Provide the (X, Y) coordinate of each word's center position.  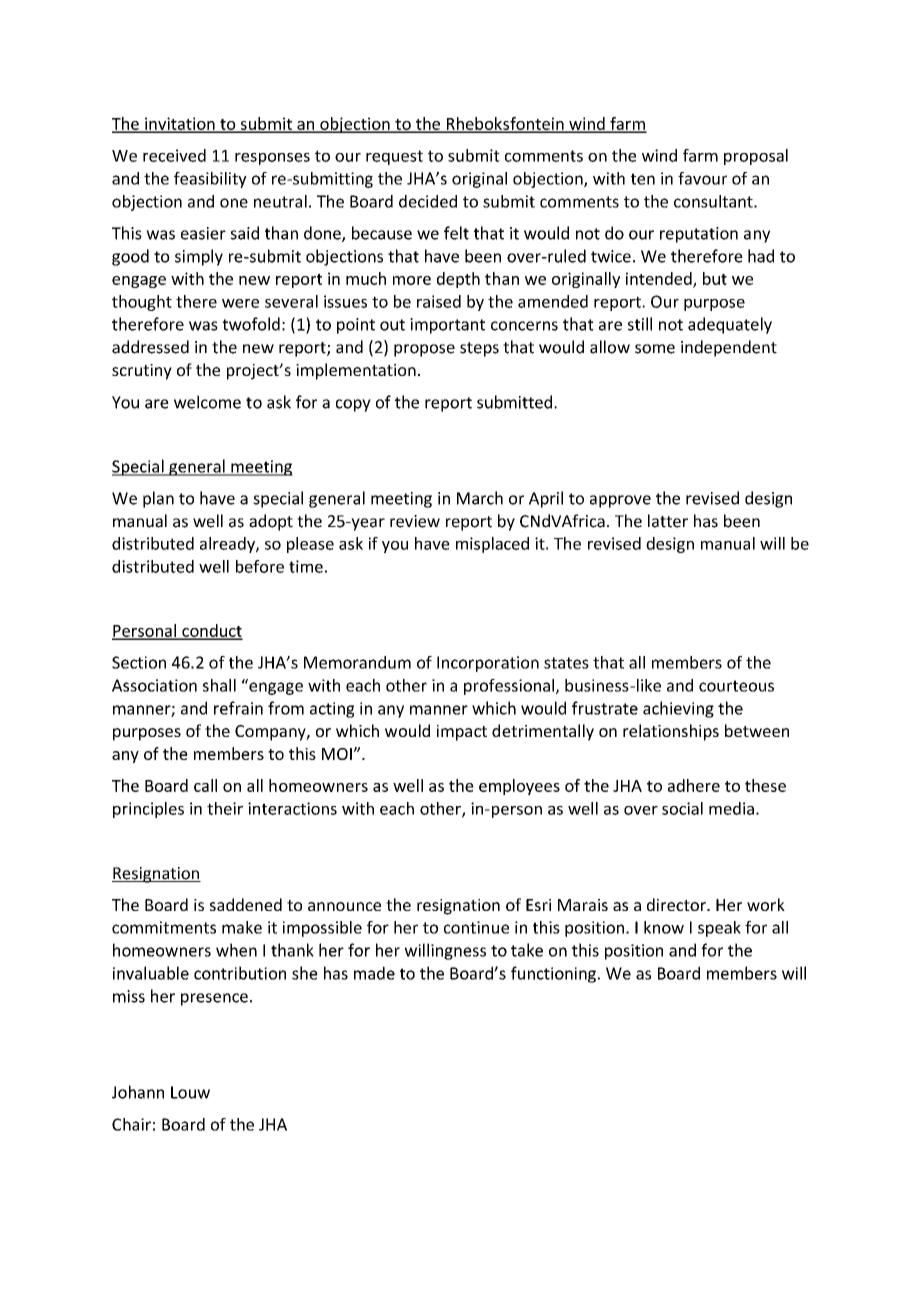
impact (462, 733)
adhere (694, 785)
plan (158, 499)
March (480, 498)
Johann (138, 1092)
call (205, 785)
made (374, 973)
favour (702, 178)
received (174, 155)
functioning (553, 974)
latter (668, 521)
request (394, 157)
